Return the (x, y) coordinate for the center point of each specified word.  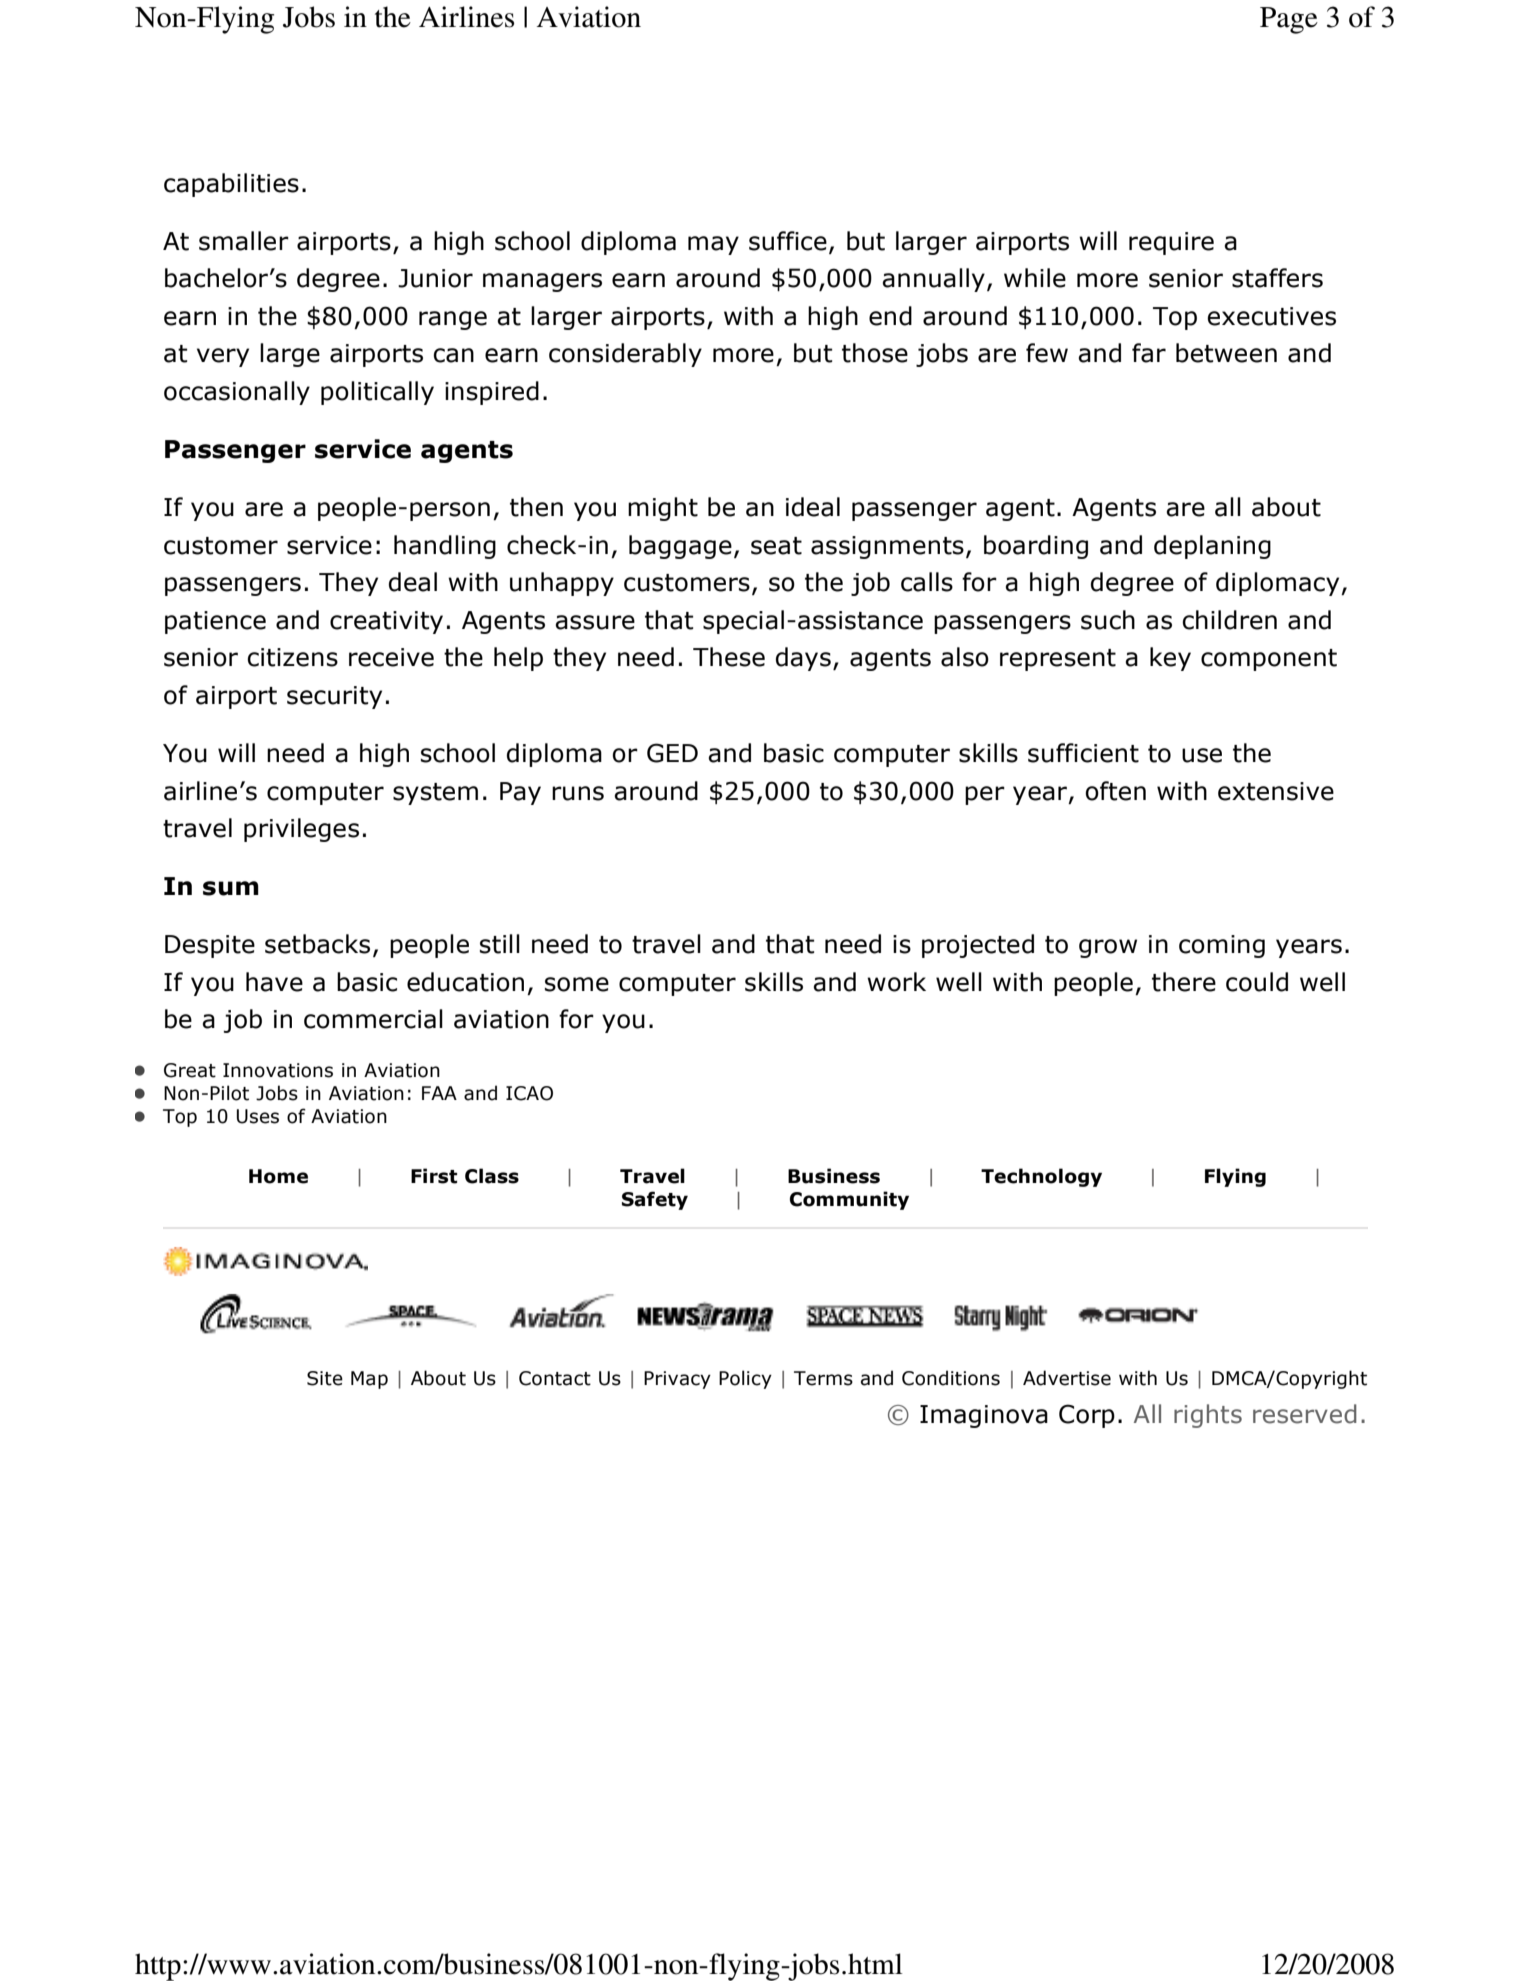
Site (325, 1378)
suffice (788, 241)
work (896, 982)
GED (672, 753)
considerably (625, 355)
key (1170, 659)
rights (1208, 1416)
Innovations (278, 1070)
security (334, 697)
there (1184, 982)
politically (377, 393)
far (1149, 353)
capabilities (231, 185)
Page (1289, 20)
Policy (745, 1379)
